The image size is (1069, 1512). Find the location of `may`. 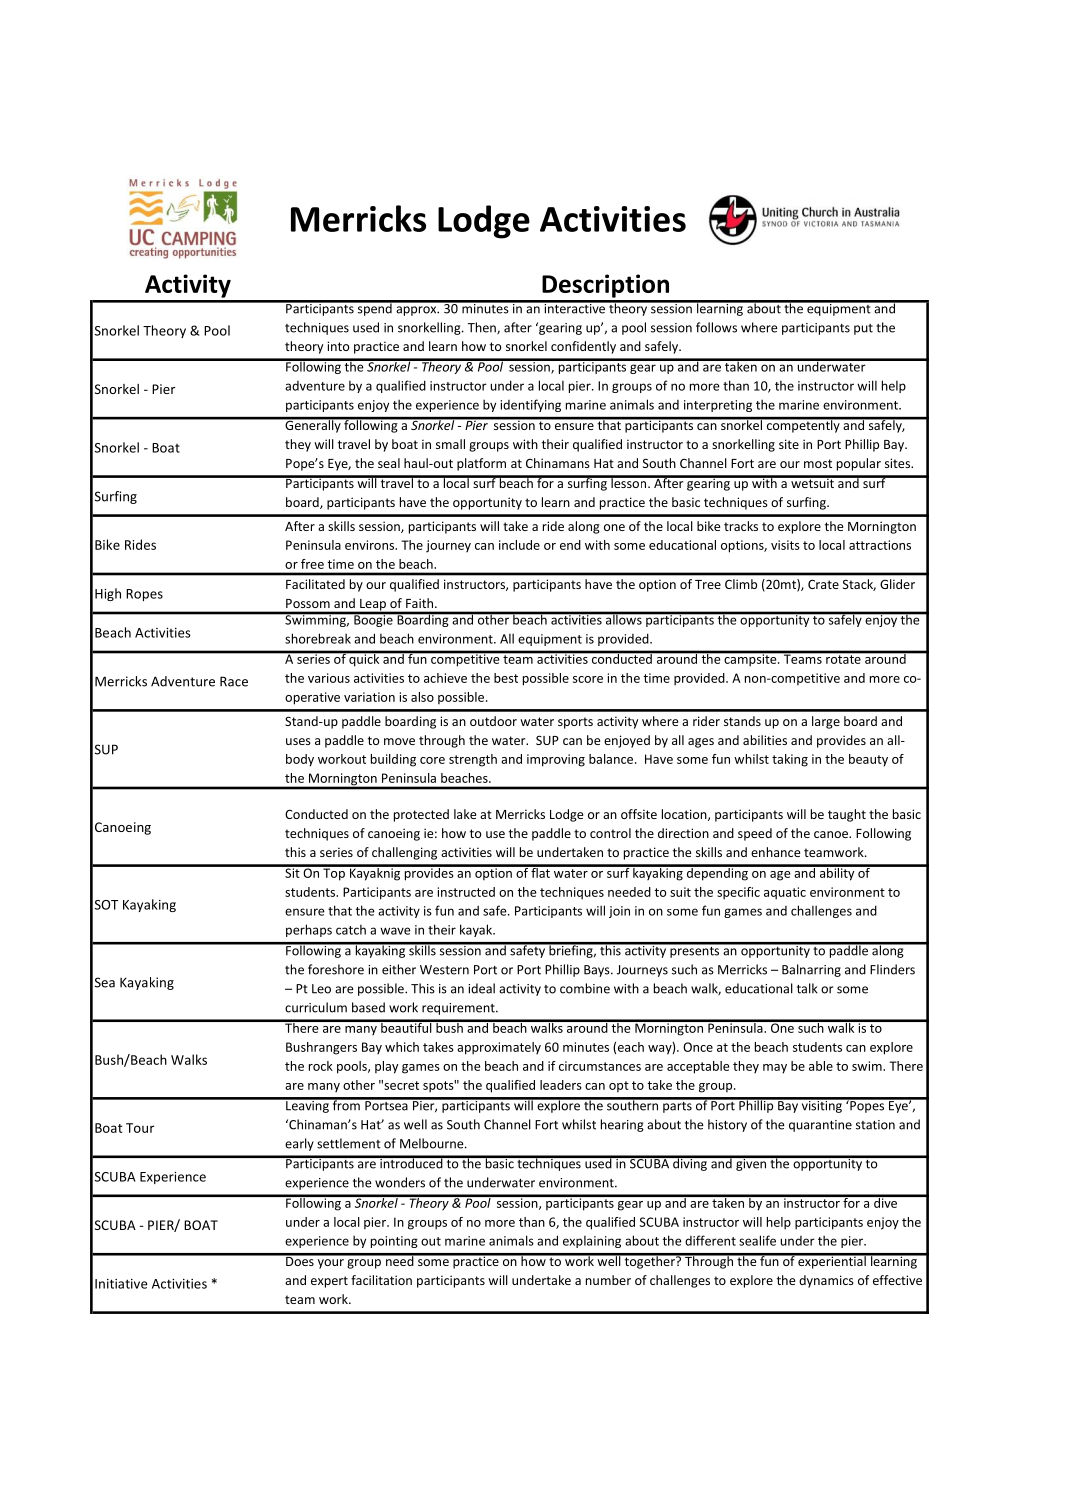

may is located at coordinates (775, 1069).
